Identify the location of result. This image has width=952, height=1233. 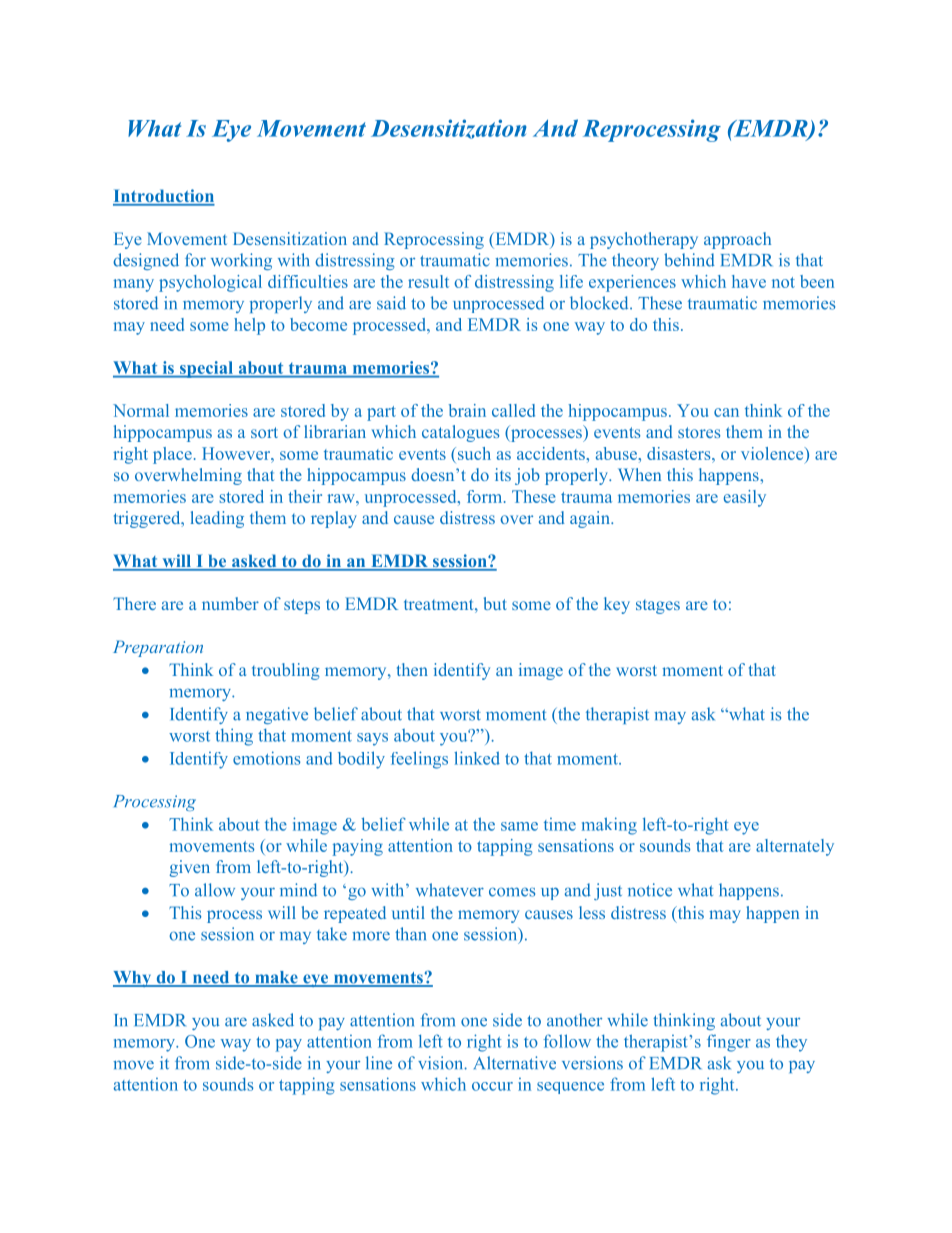
(428, 281).
